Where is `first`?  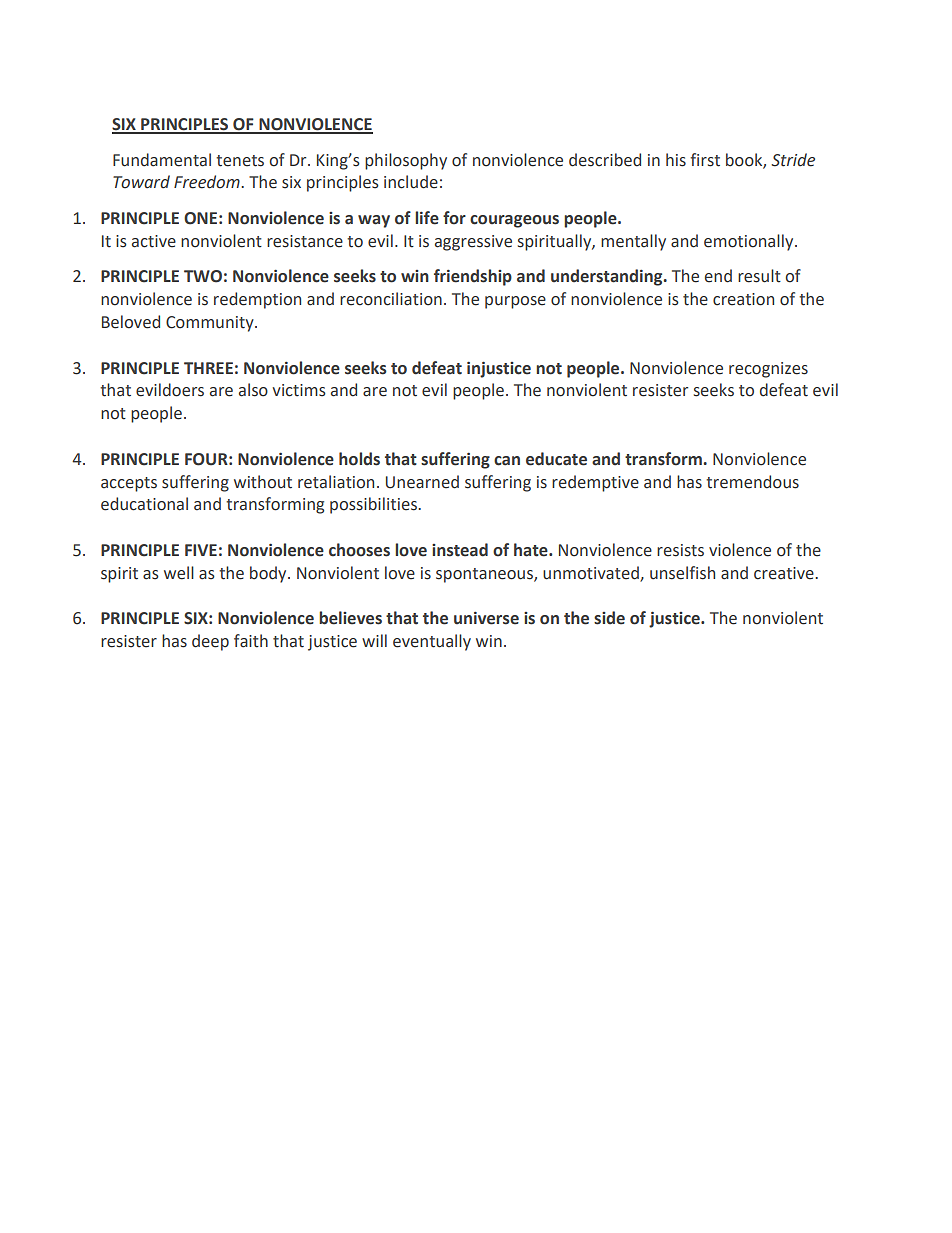
first is located at coordinates (705, 160).
